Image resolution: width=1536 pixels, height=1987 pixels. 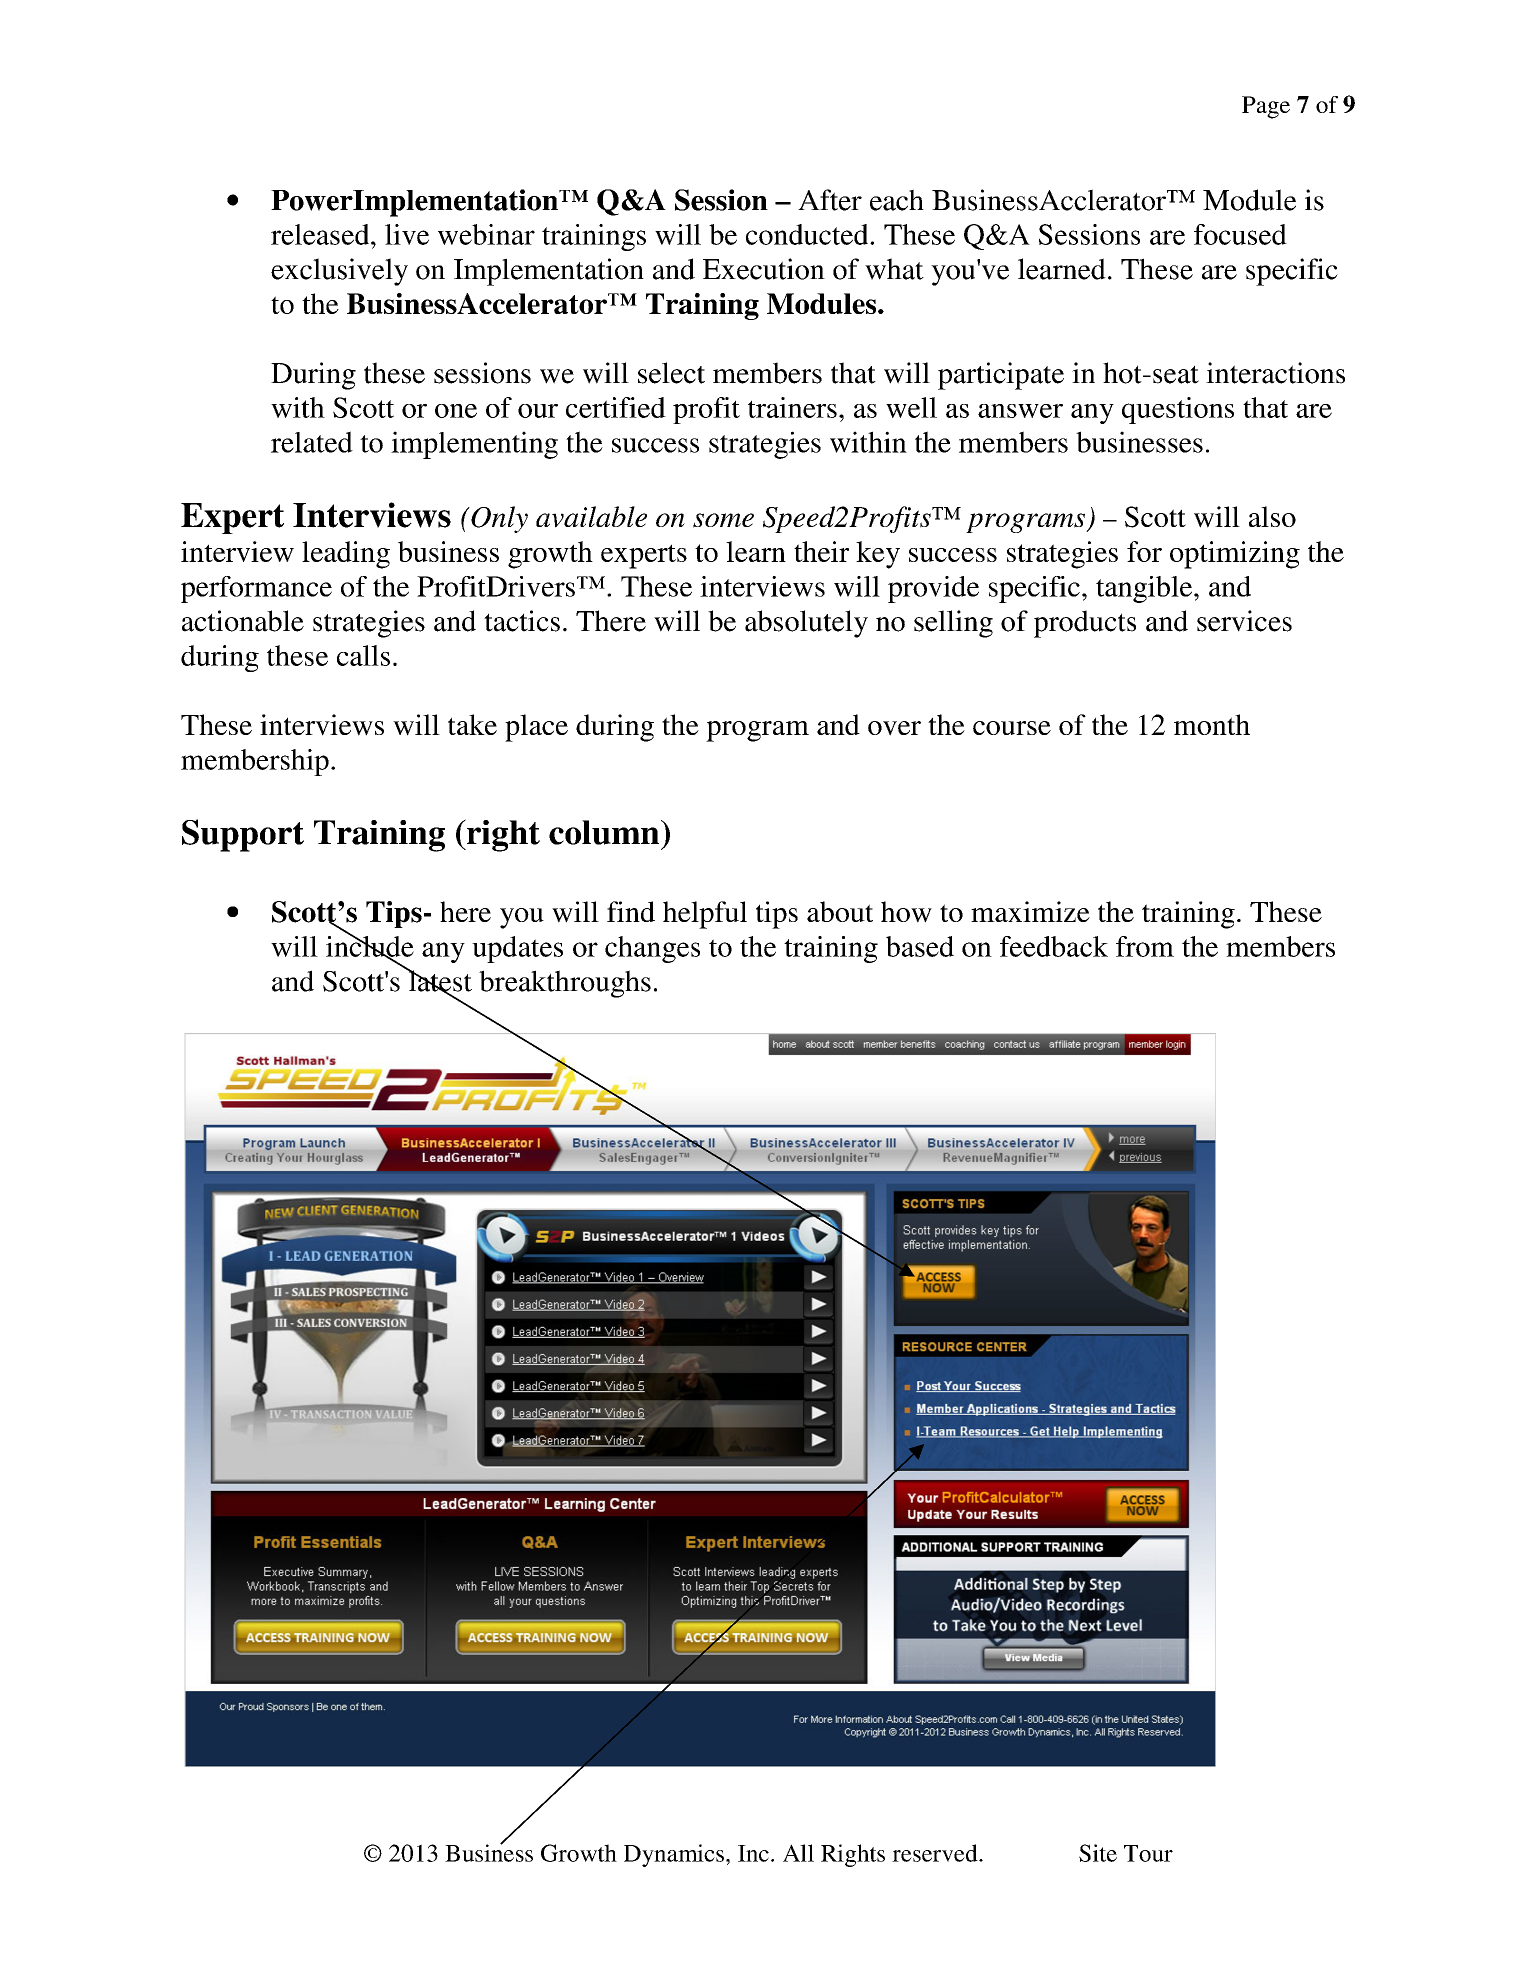 I want to click on absolutely, so click(x=806, y=624).
